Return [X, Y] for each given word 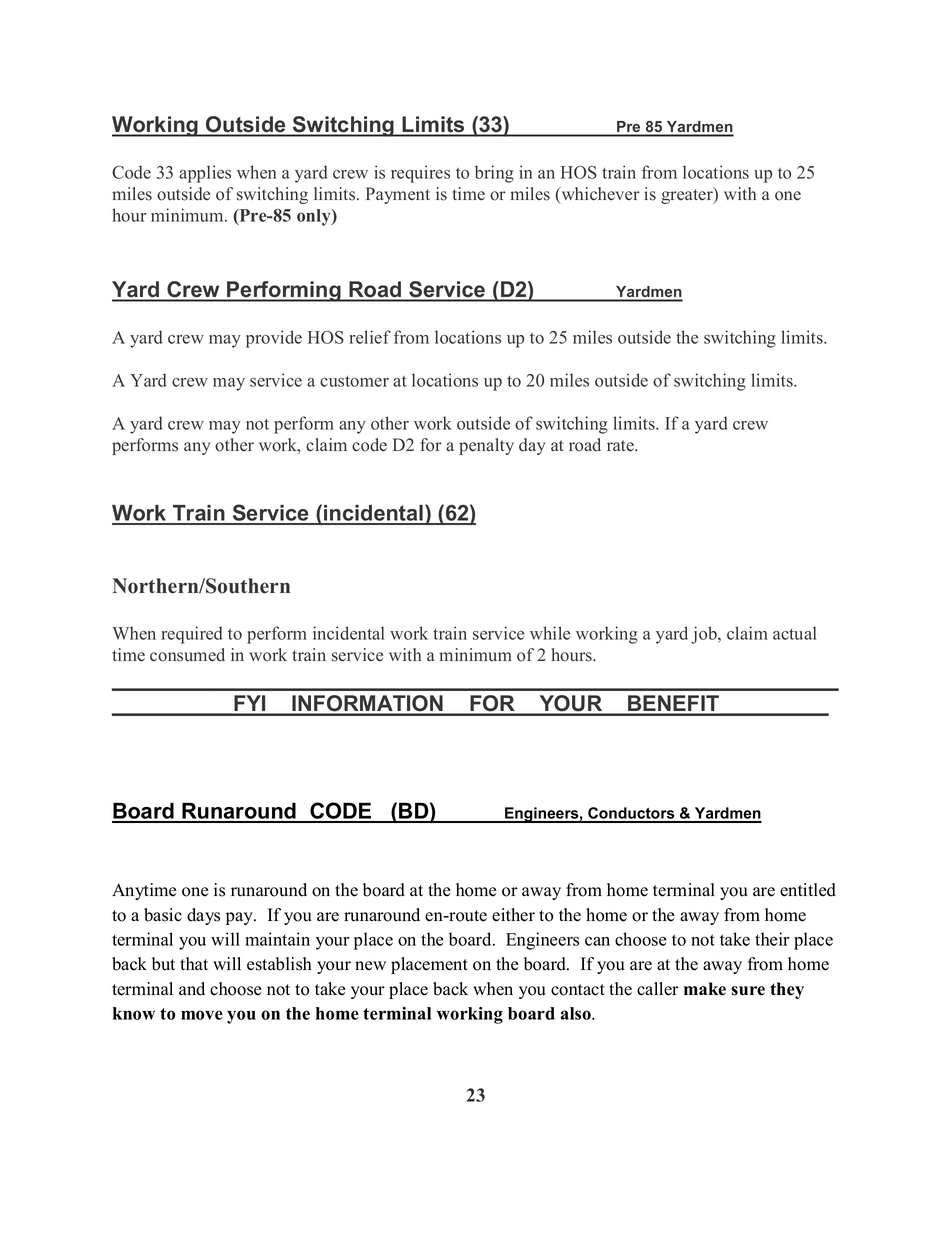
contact [578, 990]
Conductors [631, 814]
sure [748, 991]
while [550, 633]
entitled [808, 890]
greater [688, 195]
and [192, 989]
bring [494, 174]
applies [205, 174]
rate [621, 446]
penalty [486, 446]
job [705, 635]
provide [274, 339]
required [192, 635]
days [203, 916]
